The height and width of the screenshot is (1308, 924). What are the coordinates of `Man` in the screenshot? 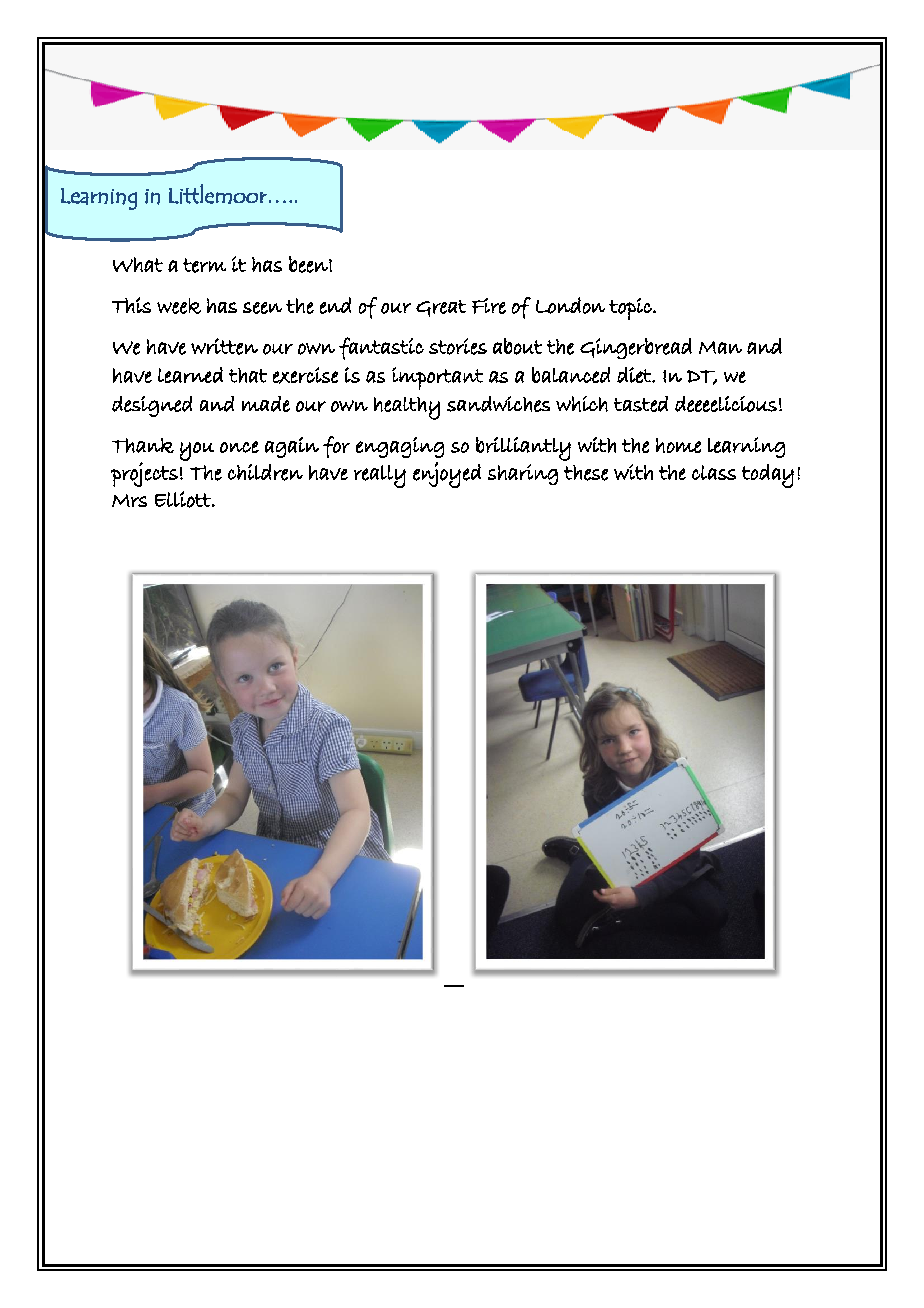 It's located at (720, 347).
